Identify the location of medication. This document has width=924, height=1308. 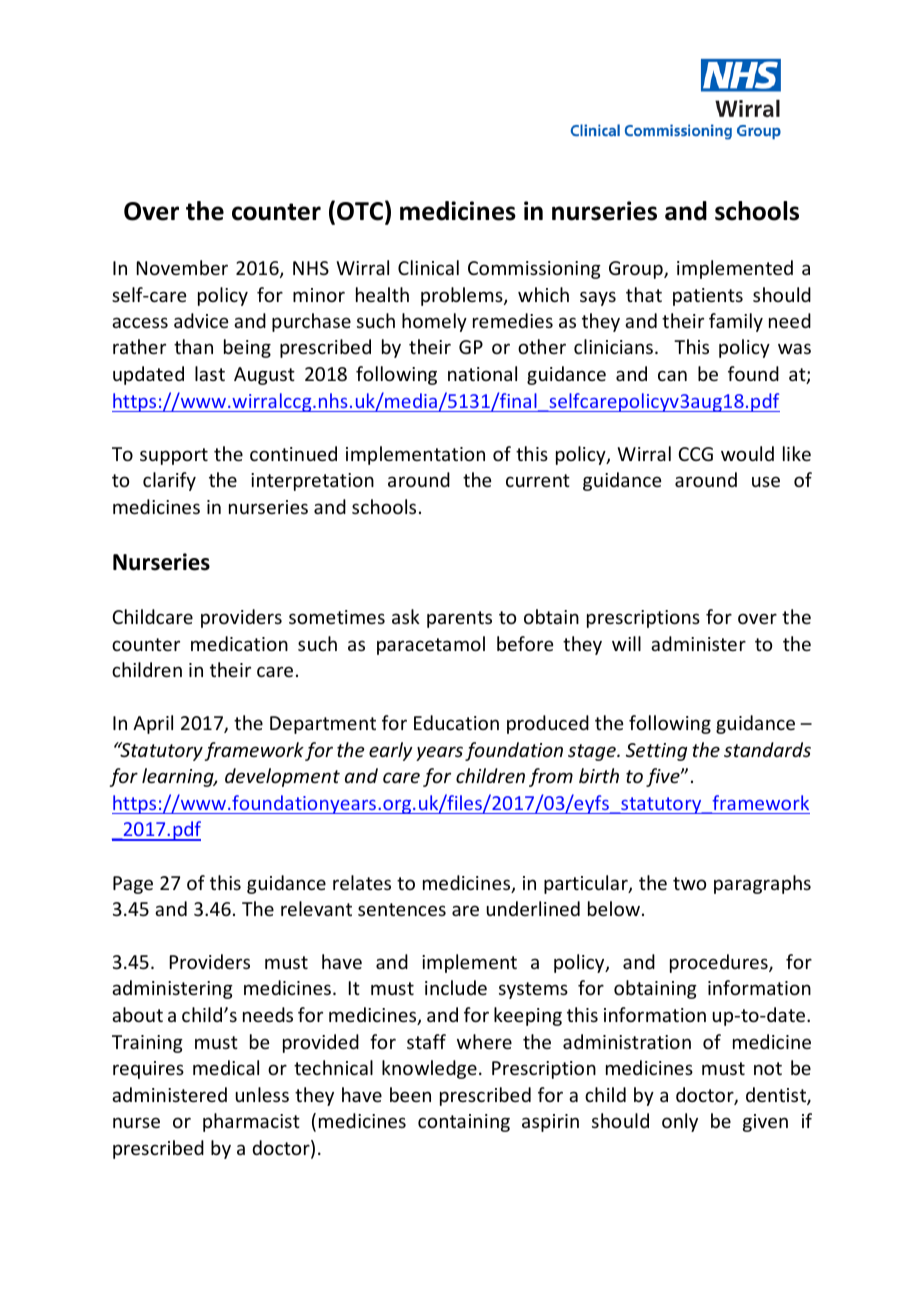
(239, 643).
